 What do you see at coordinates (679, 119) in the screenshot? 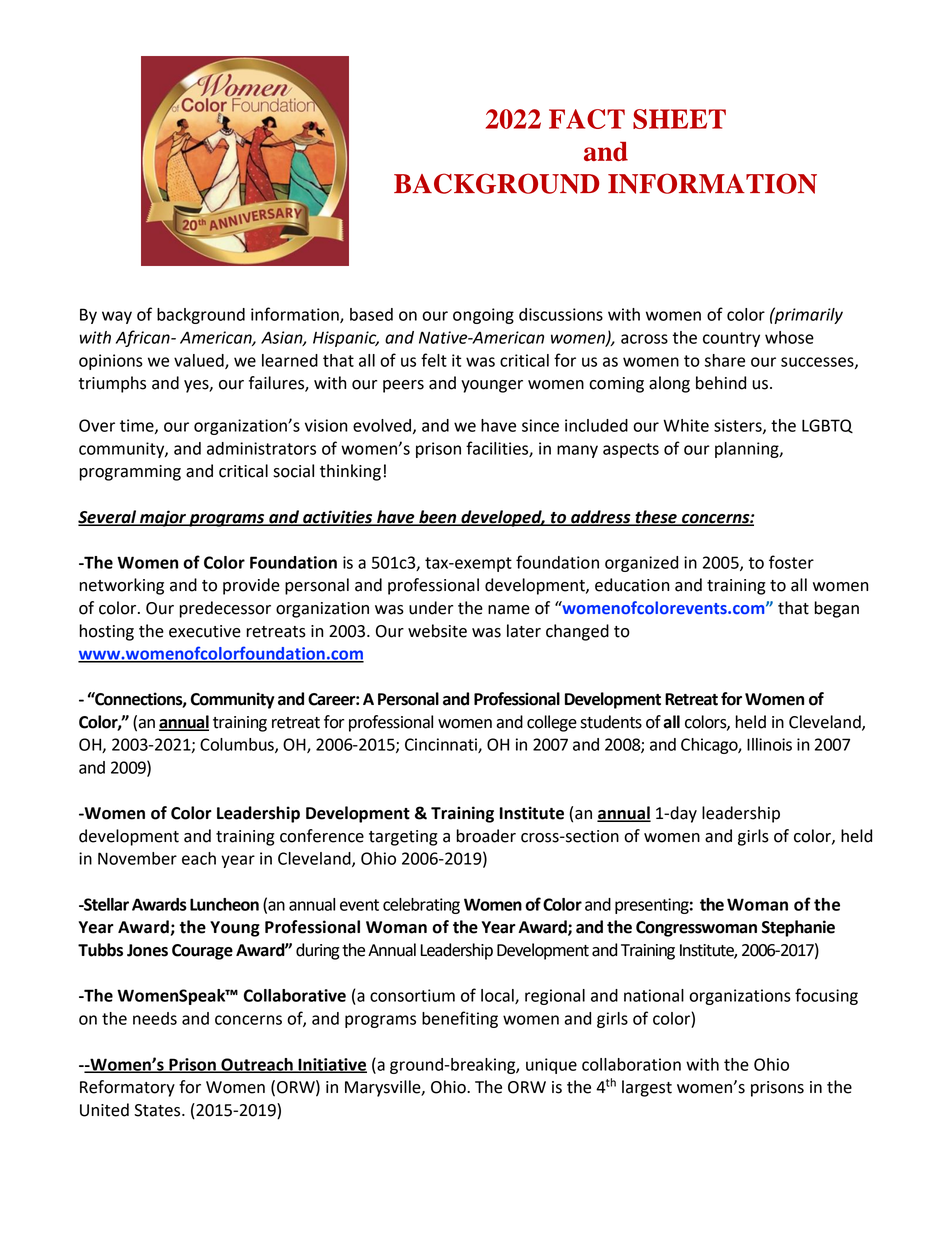
I see `SHEET` at bounding box center [679, 119].
